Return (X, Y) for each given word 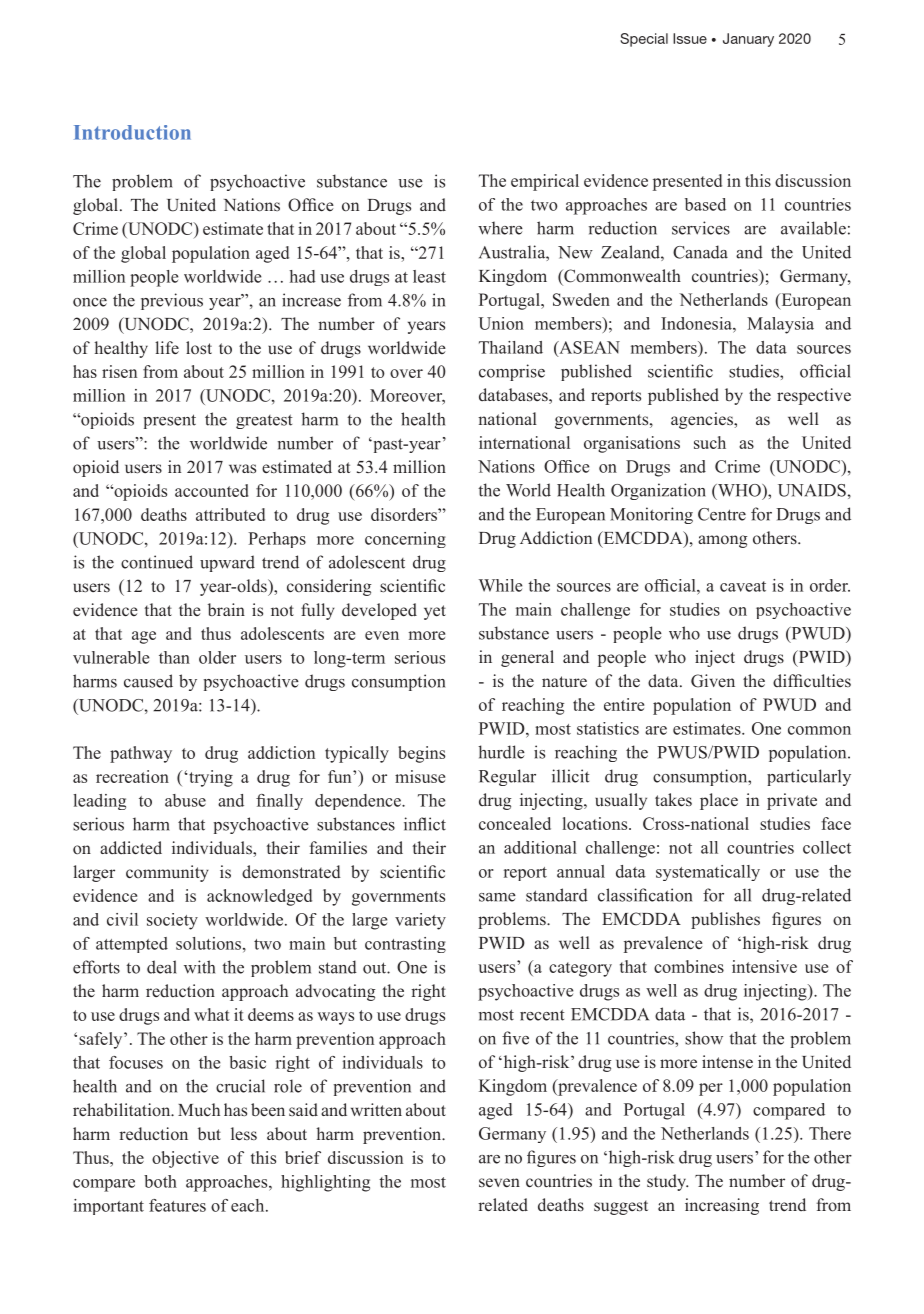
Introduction (132, 132)
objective (185, 1159)
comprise (512, 372)
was (242, 469)
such (710, 442)
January (748, 40)
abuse (185, 800)
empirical (545, 182)
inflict (425, 824)
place (719, 801)
